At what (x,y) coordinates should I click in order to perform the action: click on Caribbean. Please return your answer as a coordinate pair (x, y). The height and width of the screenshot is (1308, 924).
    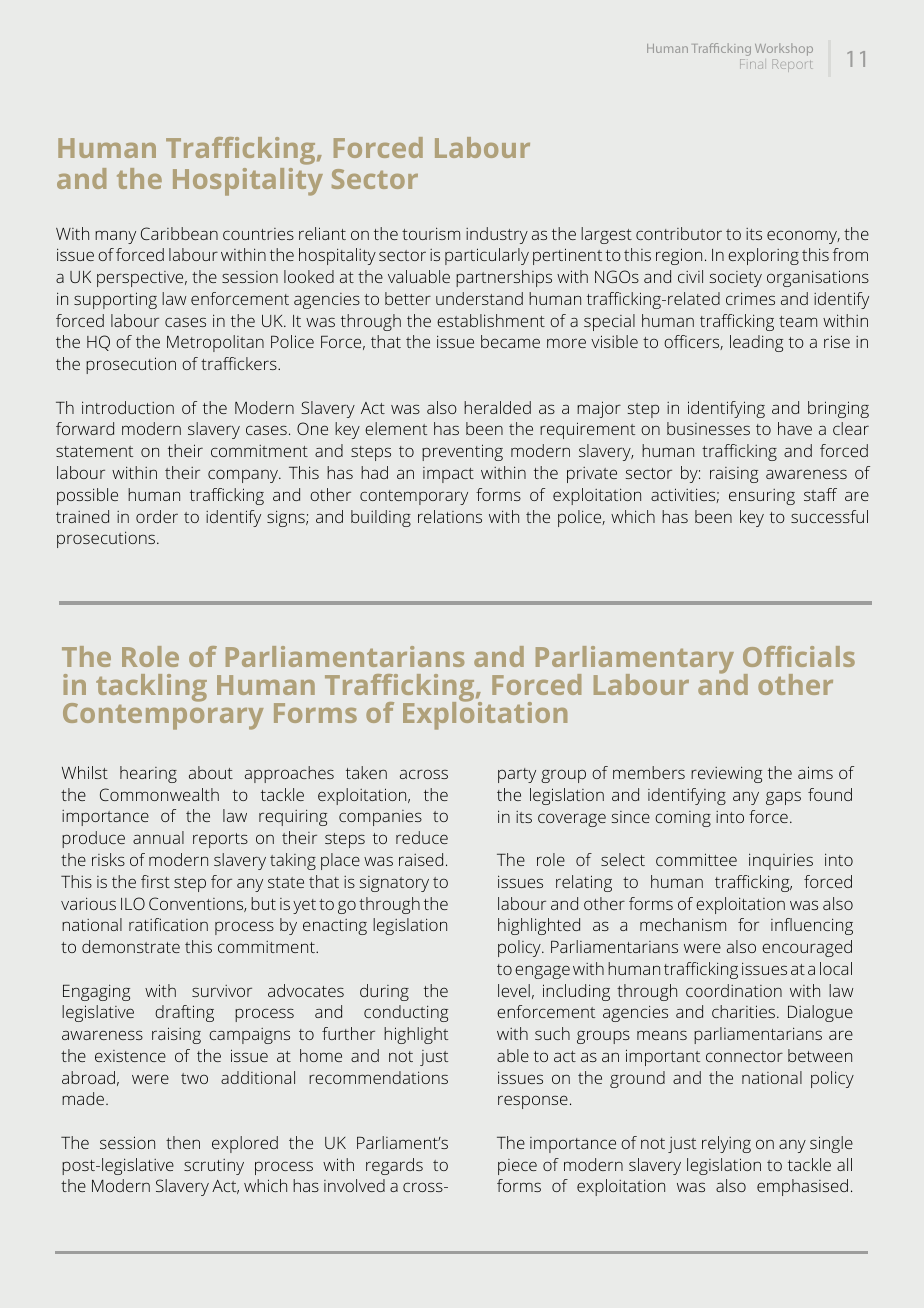
    Looking at the image, I should click on (179, 233).
